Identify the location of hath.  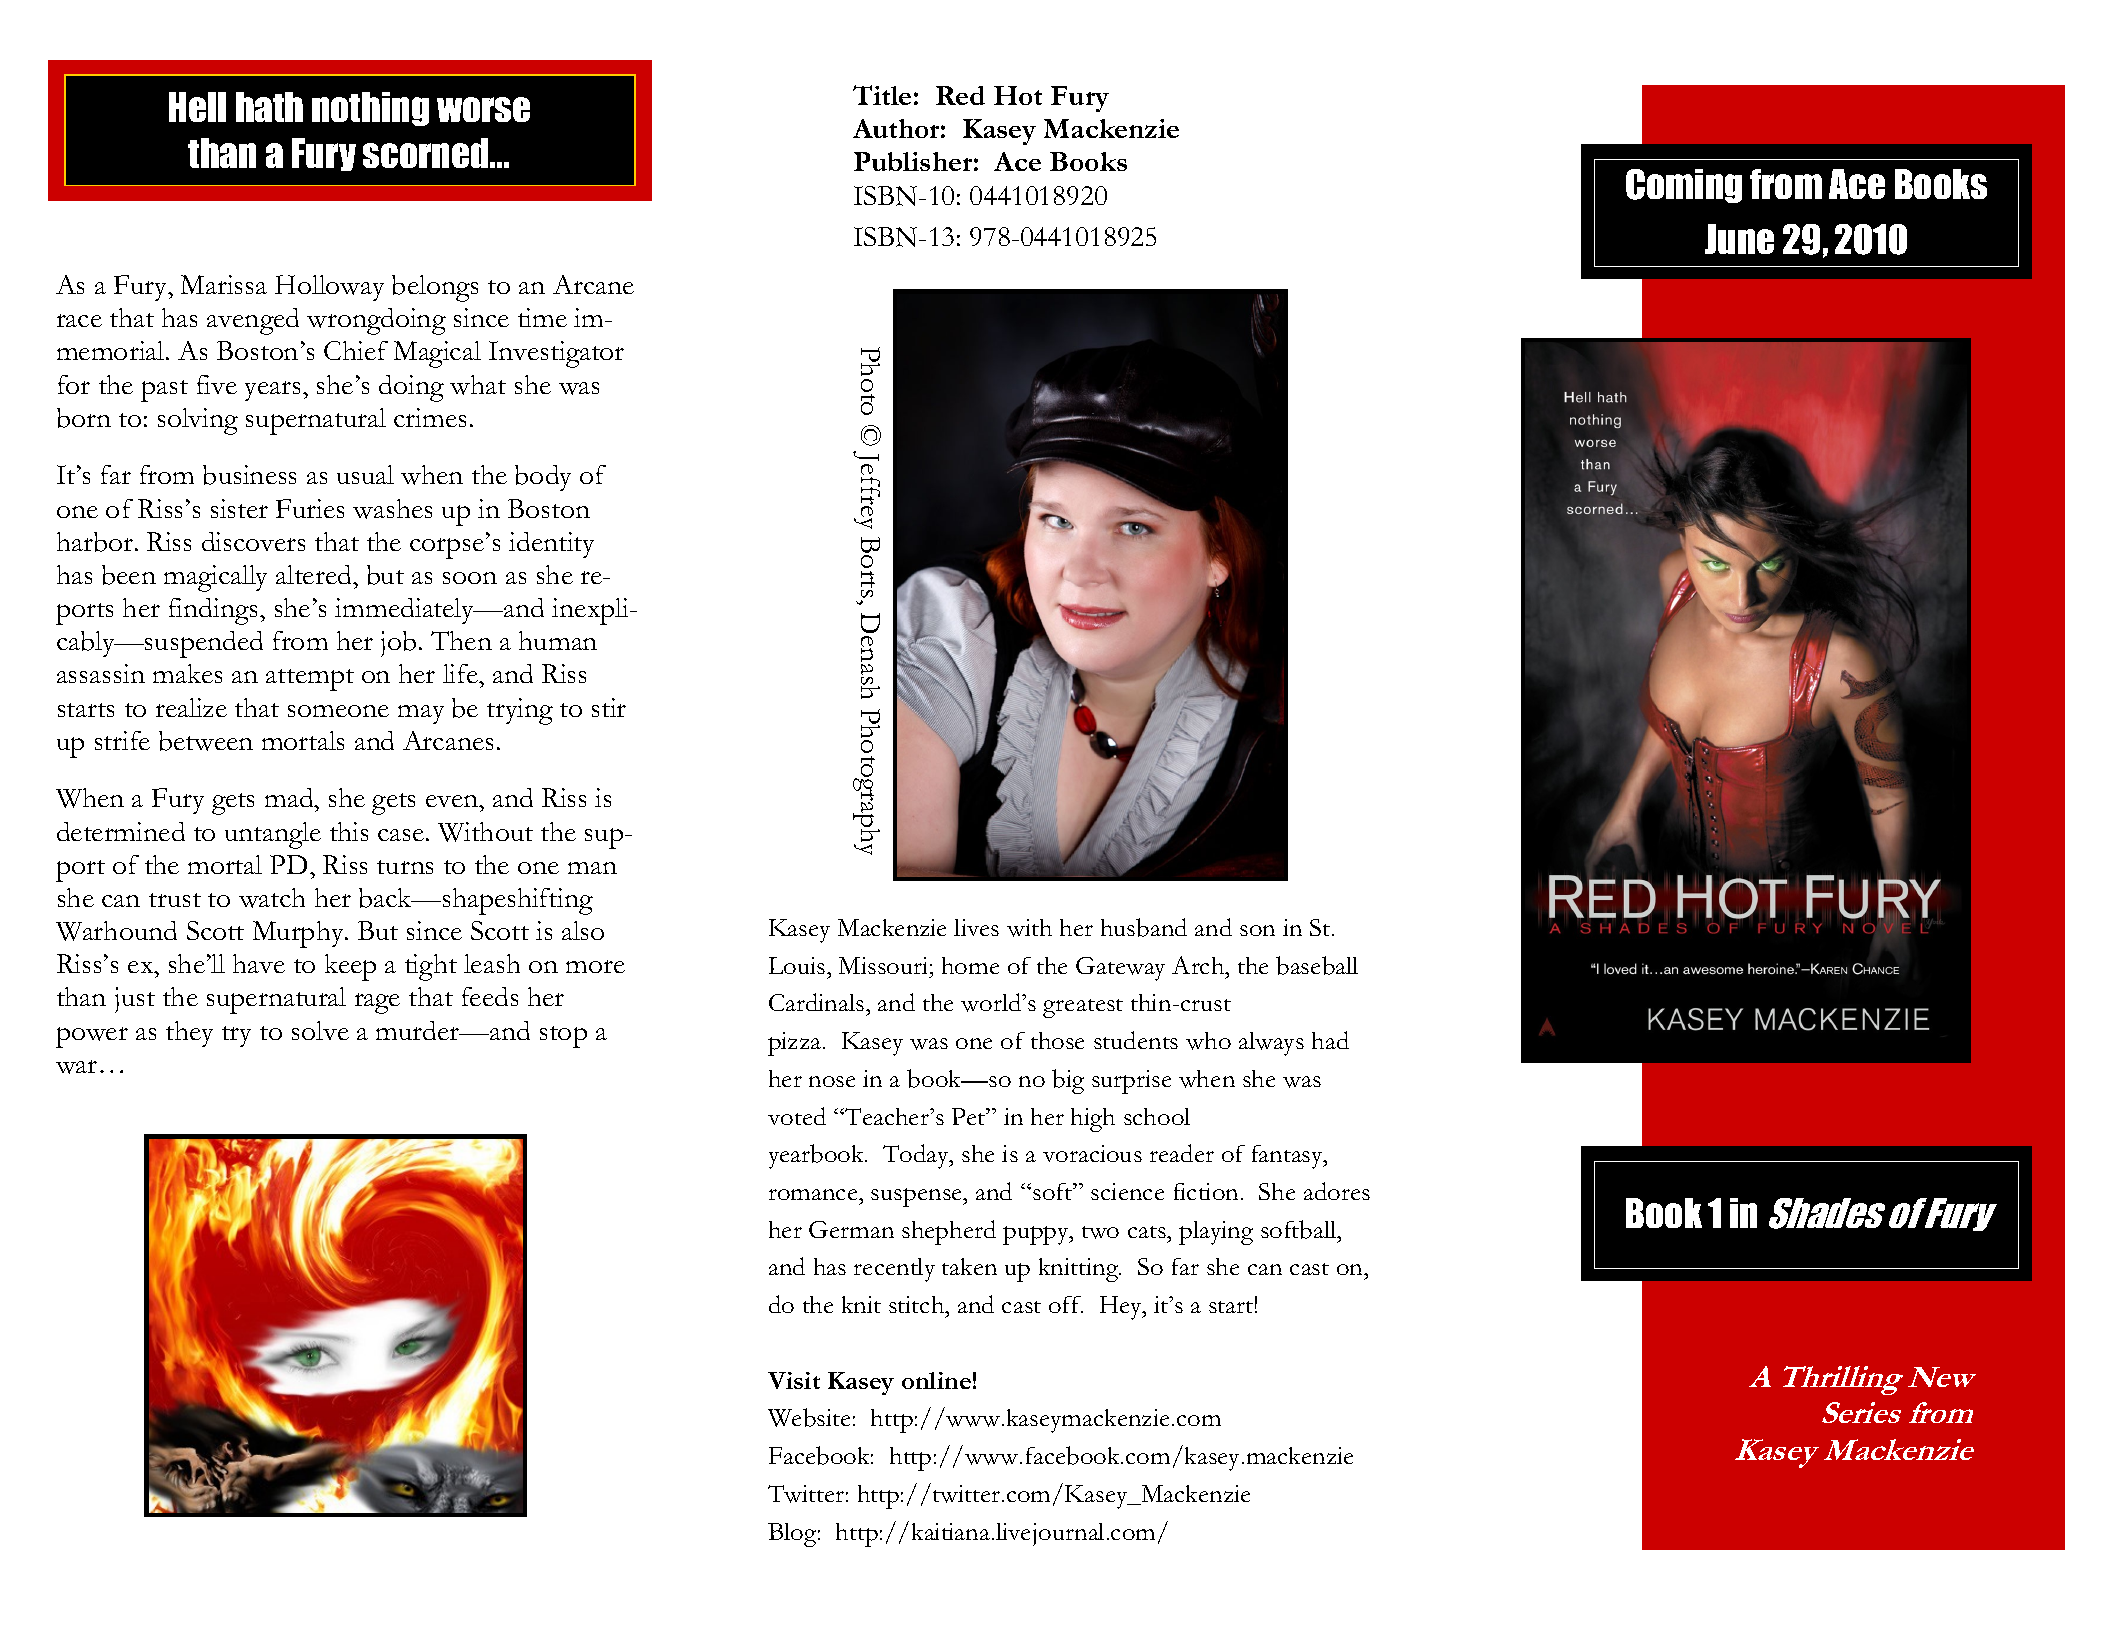
(269, 107).
